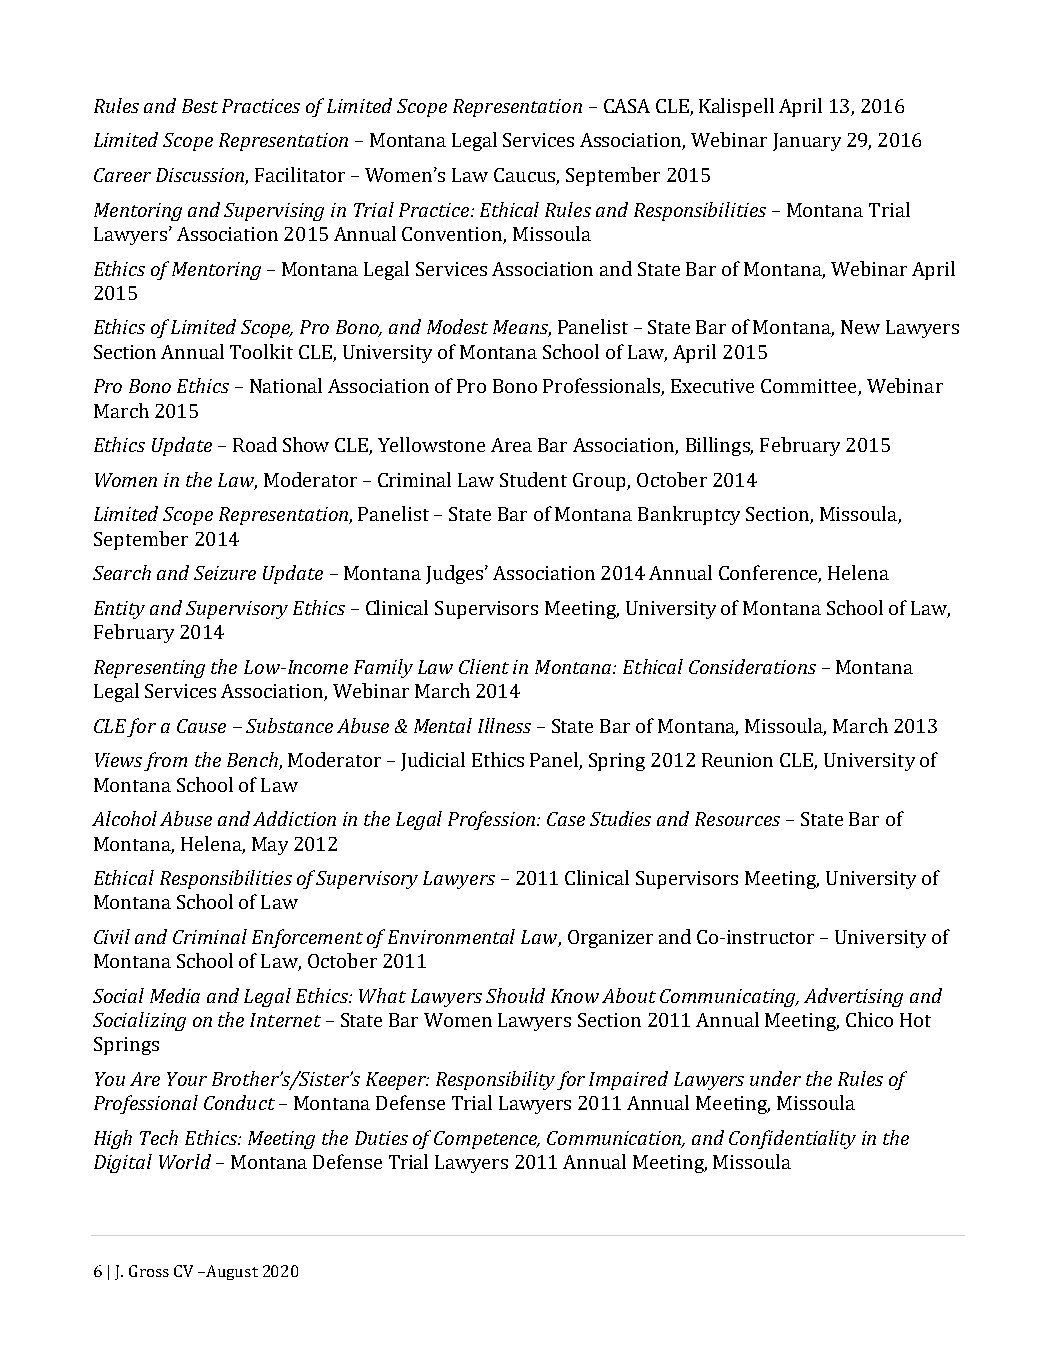 The image size is (1055, 1366). What do you see at coordinates (201, 726) in the screenshot?
I see `Cause` at bounding box center [201, 726].
